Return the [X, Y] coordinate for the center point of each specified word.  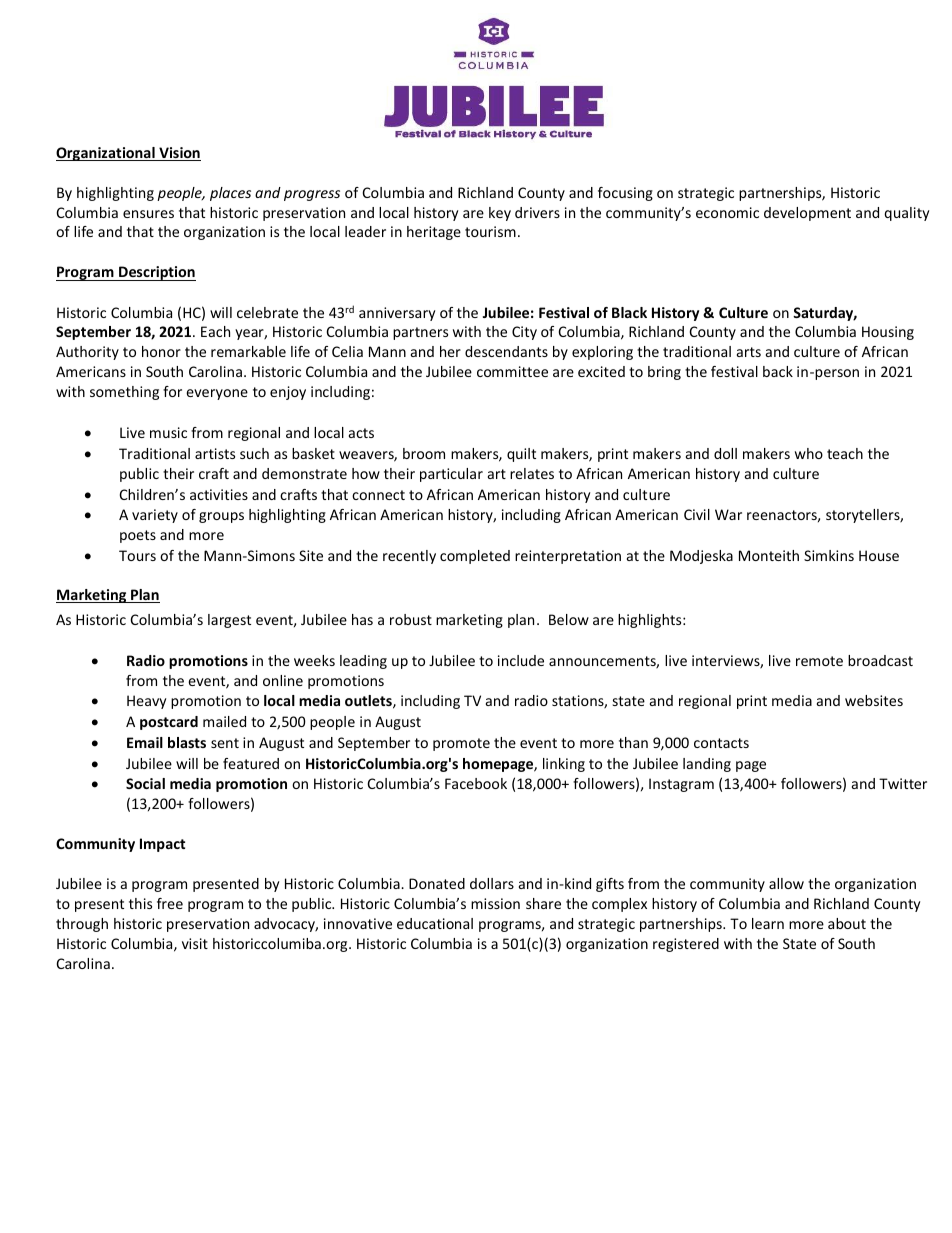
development [807, 214]
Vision [179, 154]
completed [475, 557]
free [170, 903]
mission [495, 903]
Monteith [769, 555]
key [500, 214]
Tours [137, 555]
